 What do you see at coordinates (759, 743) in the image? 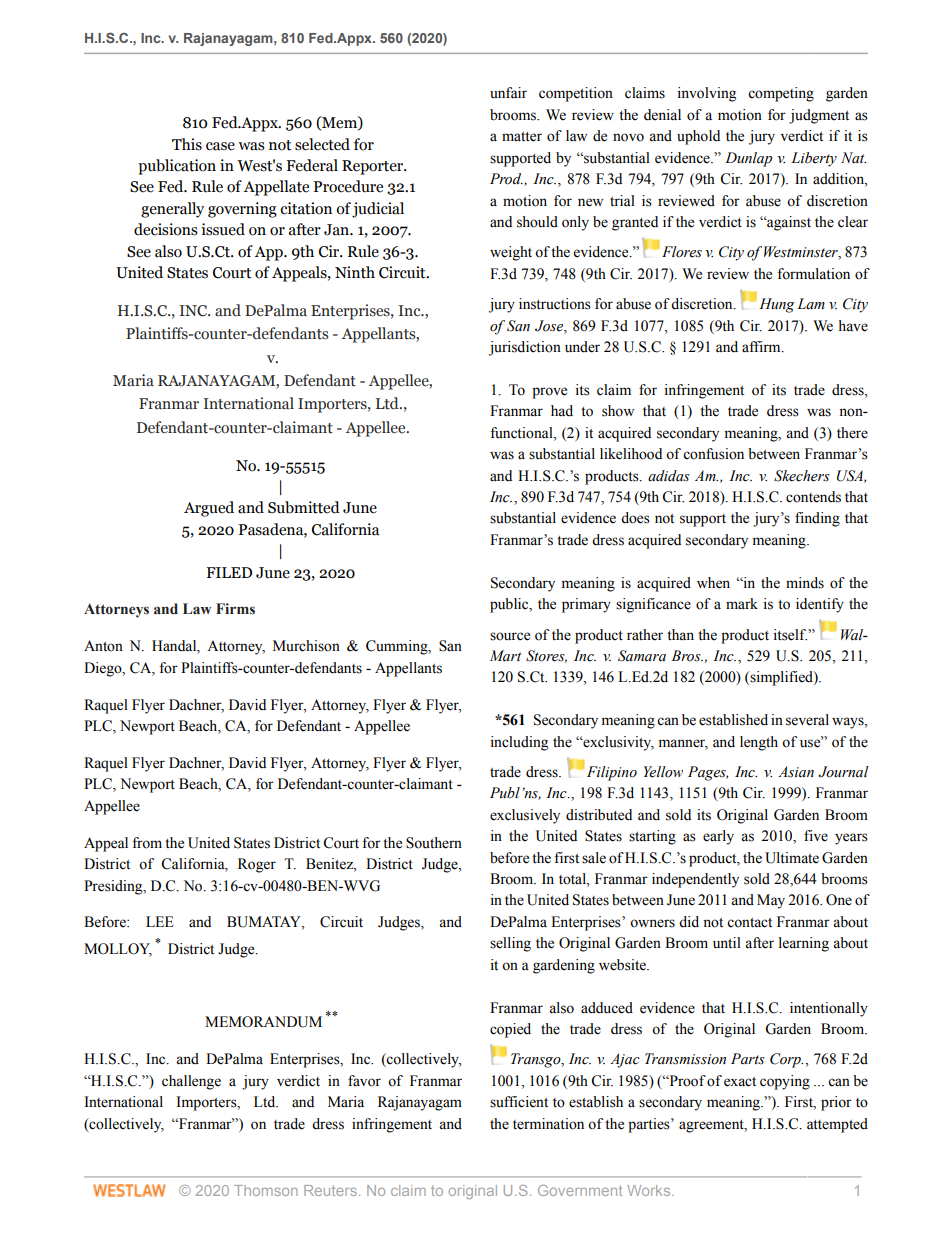
I see `length` at bounding box center [759, 743].
